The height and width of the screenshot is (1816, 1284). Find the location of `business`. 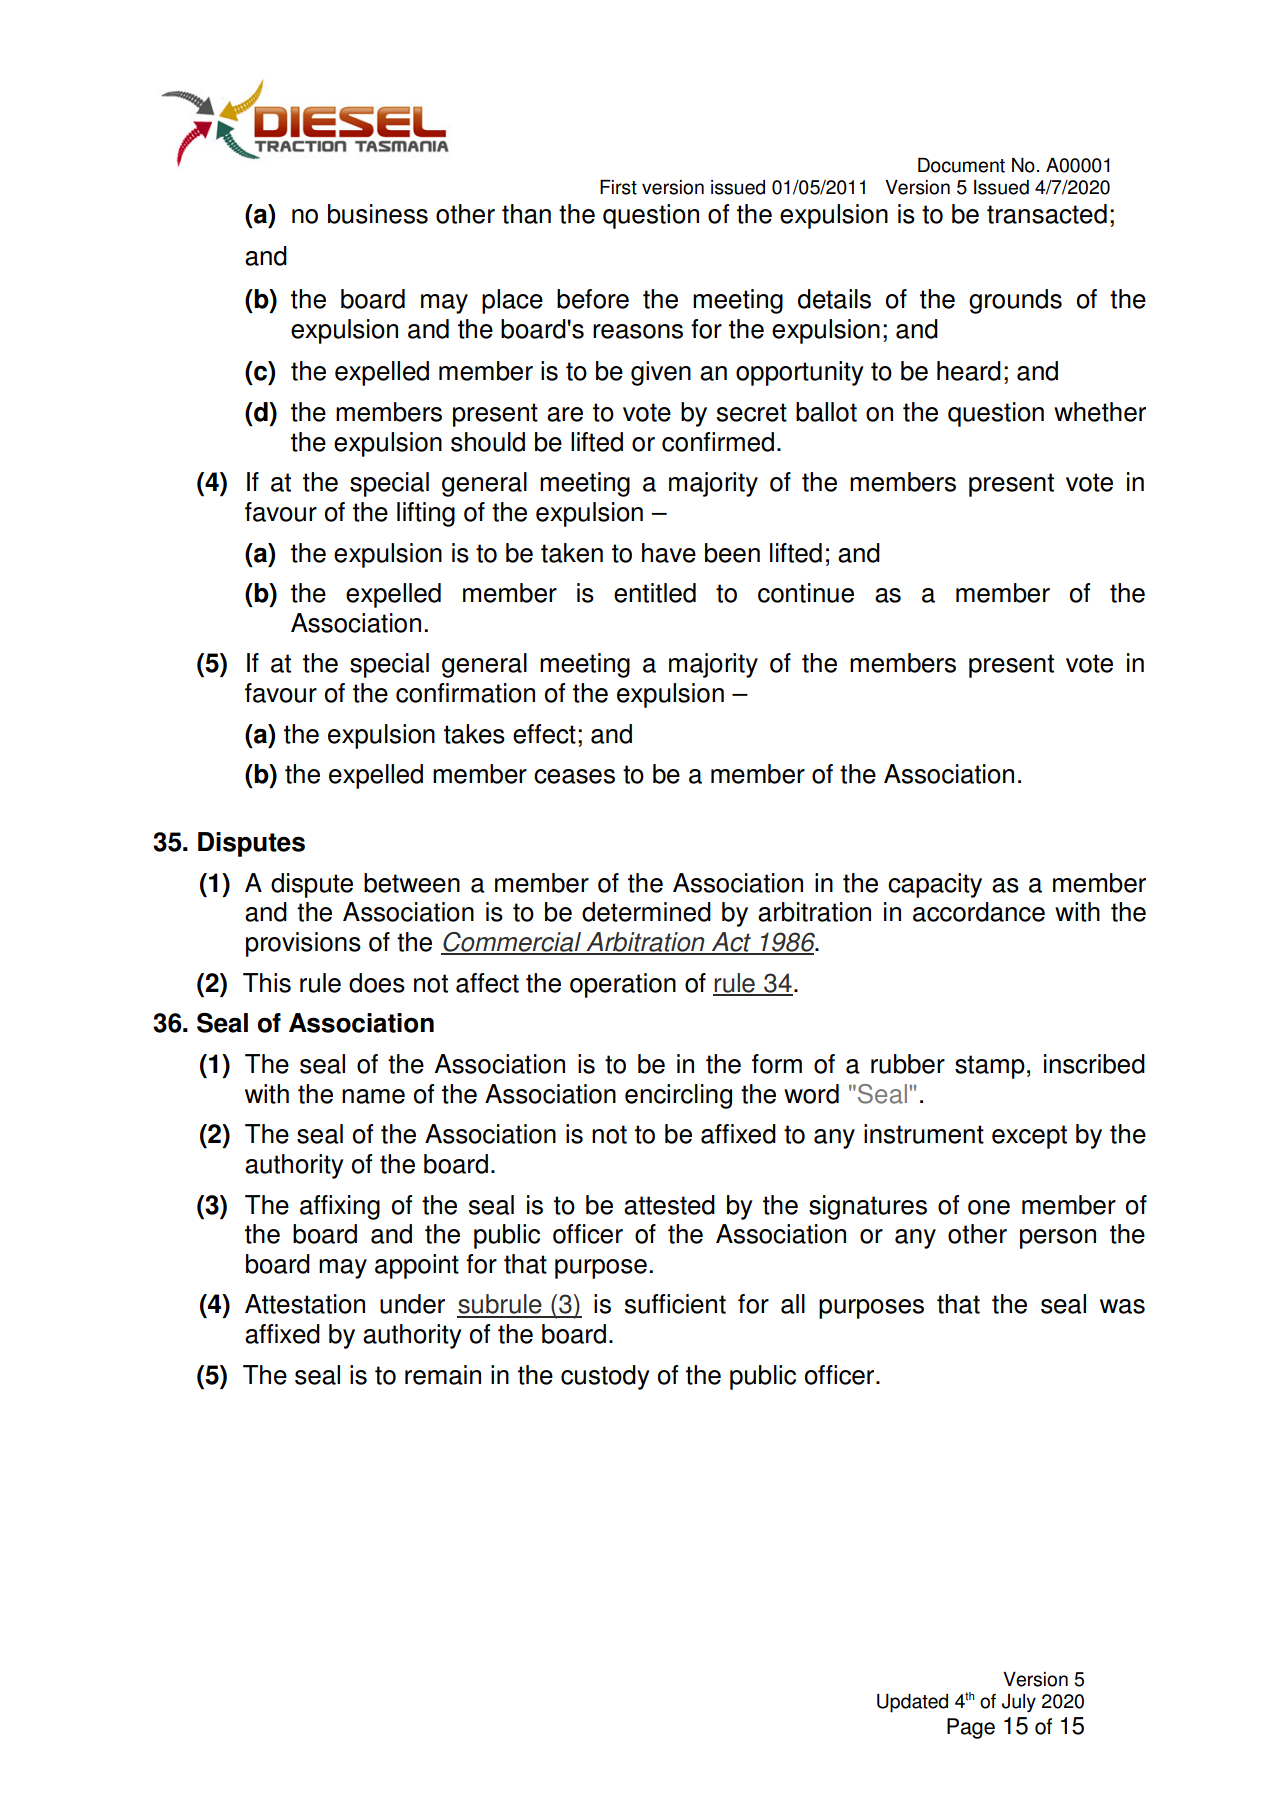

business is located at coordinates (378, 214).
